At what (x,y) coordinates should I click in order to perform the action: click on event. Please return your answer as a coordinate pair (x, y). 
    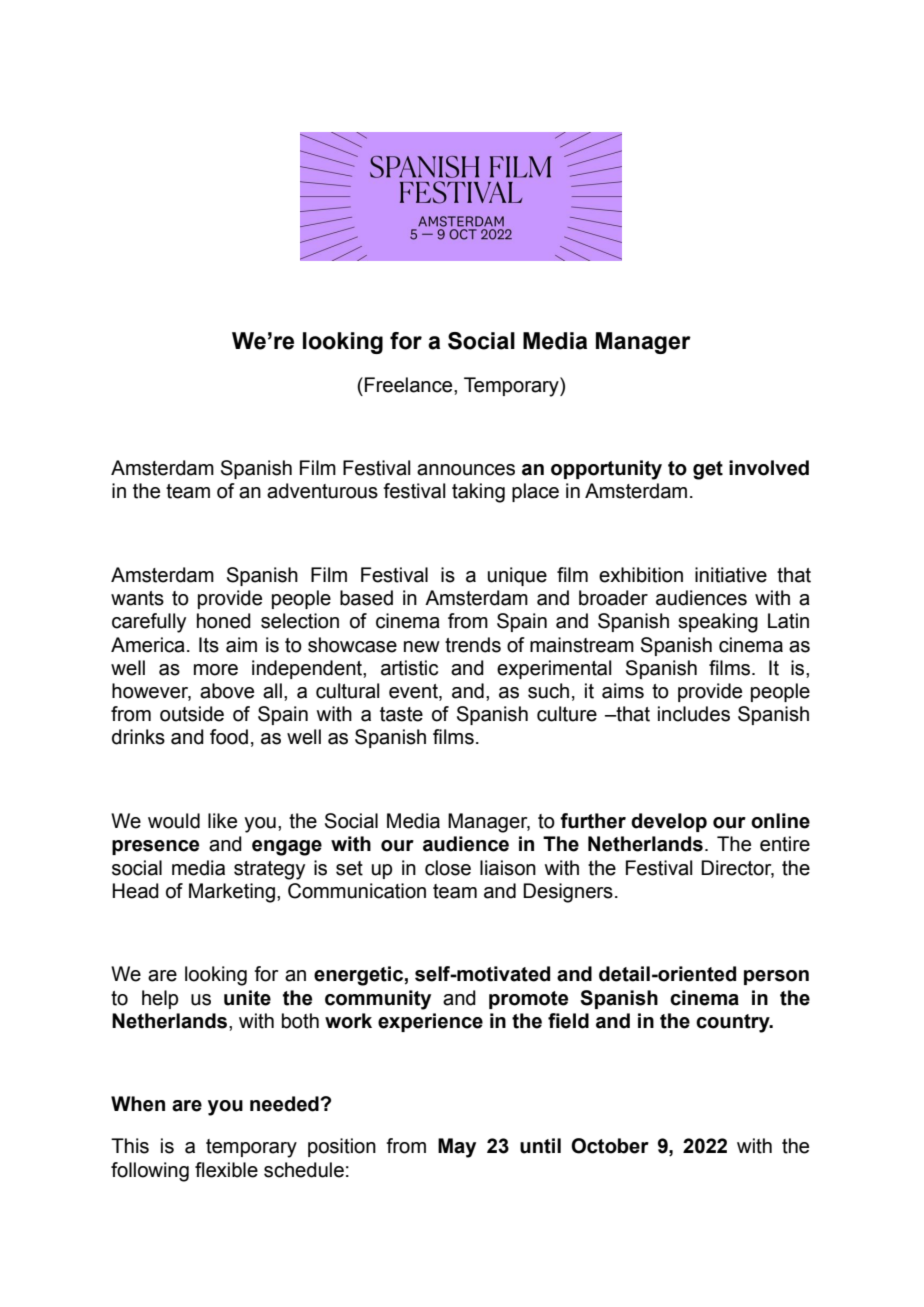
    Looking at the image, I should click on (414, 692).
